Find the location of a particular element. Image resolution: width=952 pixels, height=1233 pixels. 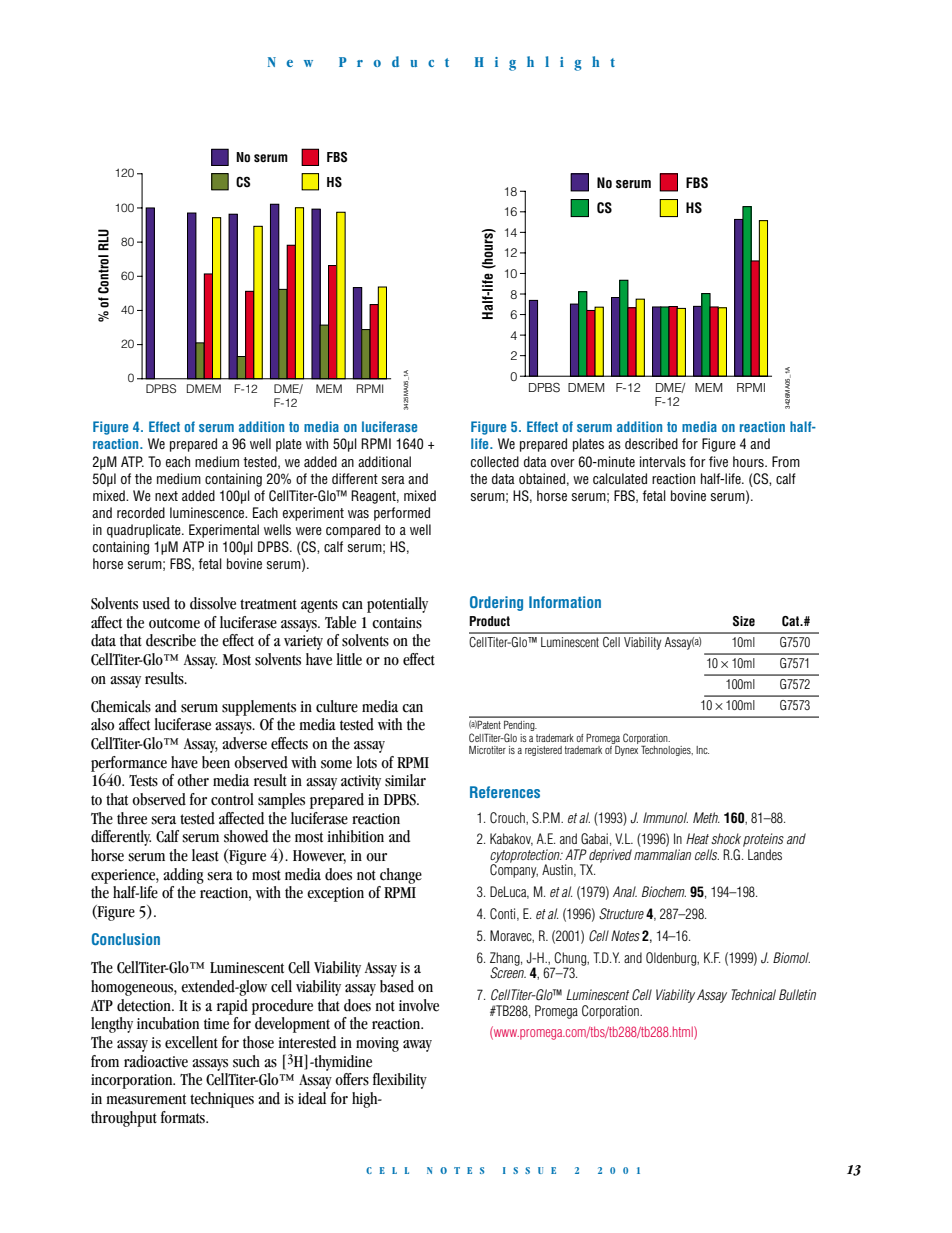

Size is located at coordinates (744, 621).
